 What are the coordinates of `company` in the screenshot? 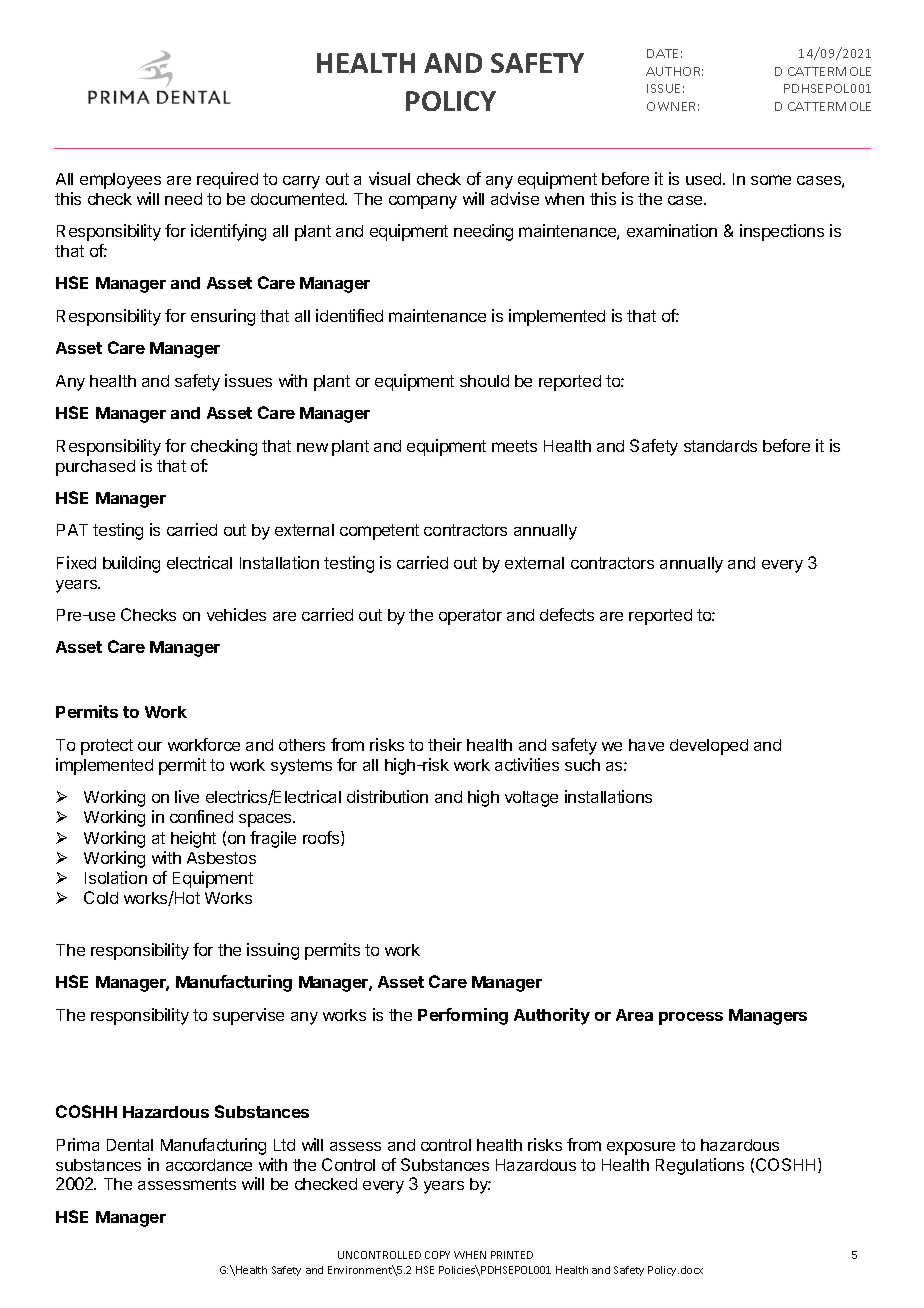 It's located at (423, 202).
